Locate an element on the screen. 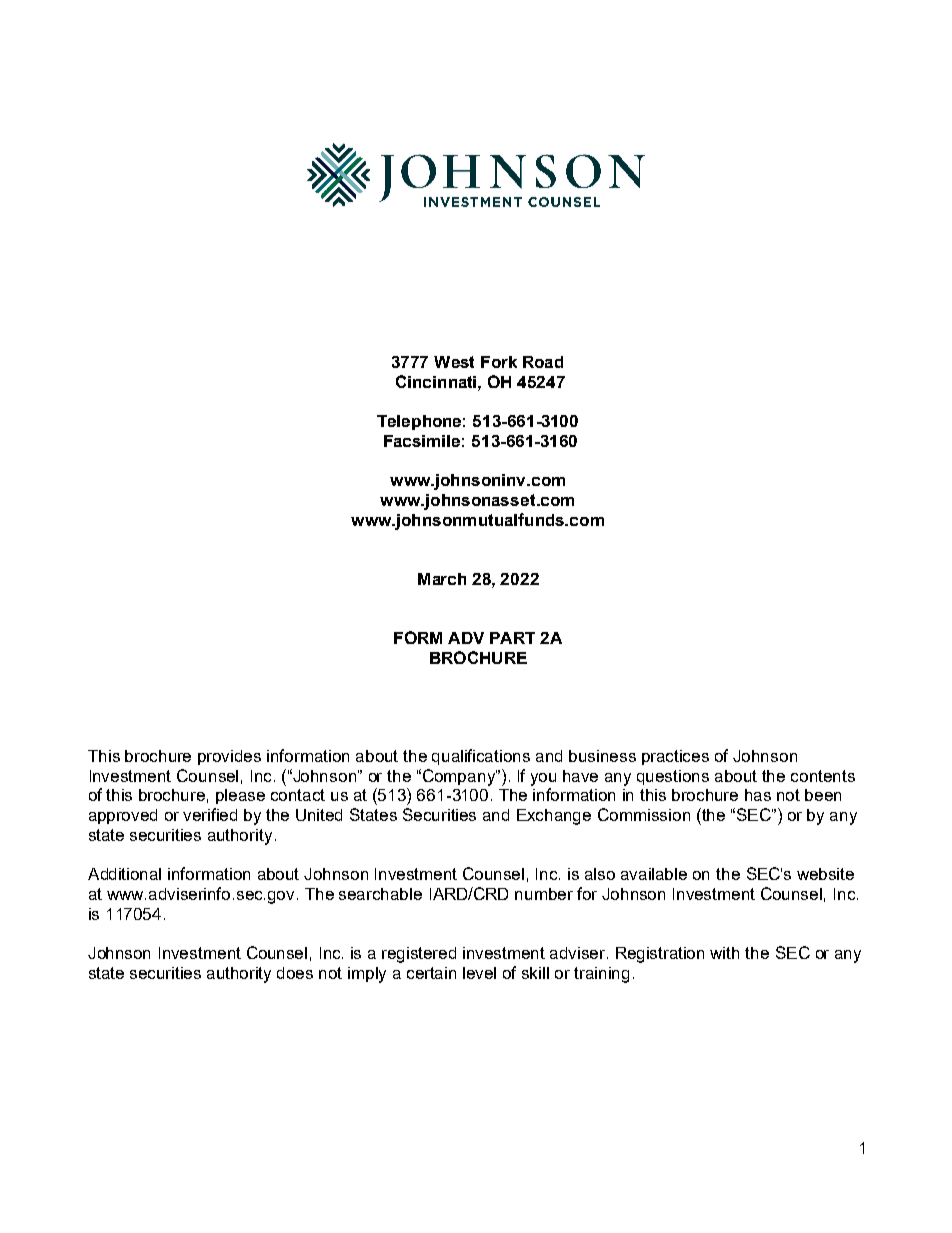  does is located at coordinates (295, 973).
